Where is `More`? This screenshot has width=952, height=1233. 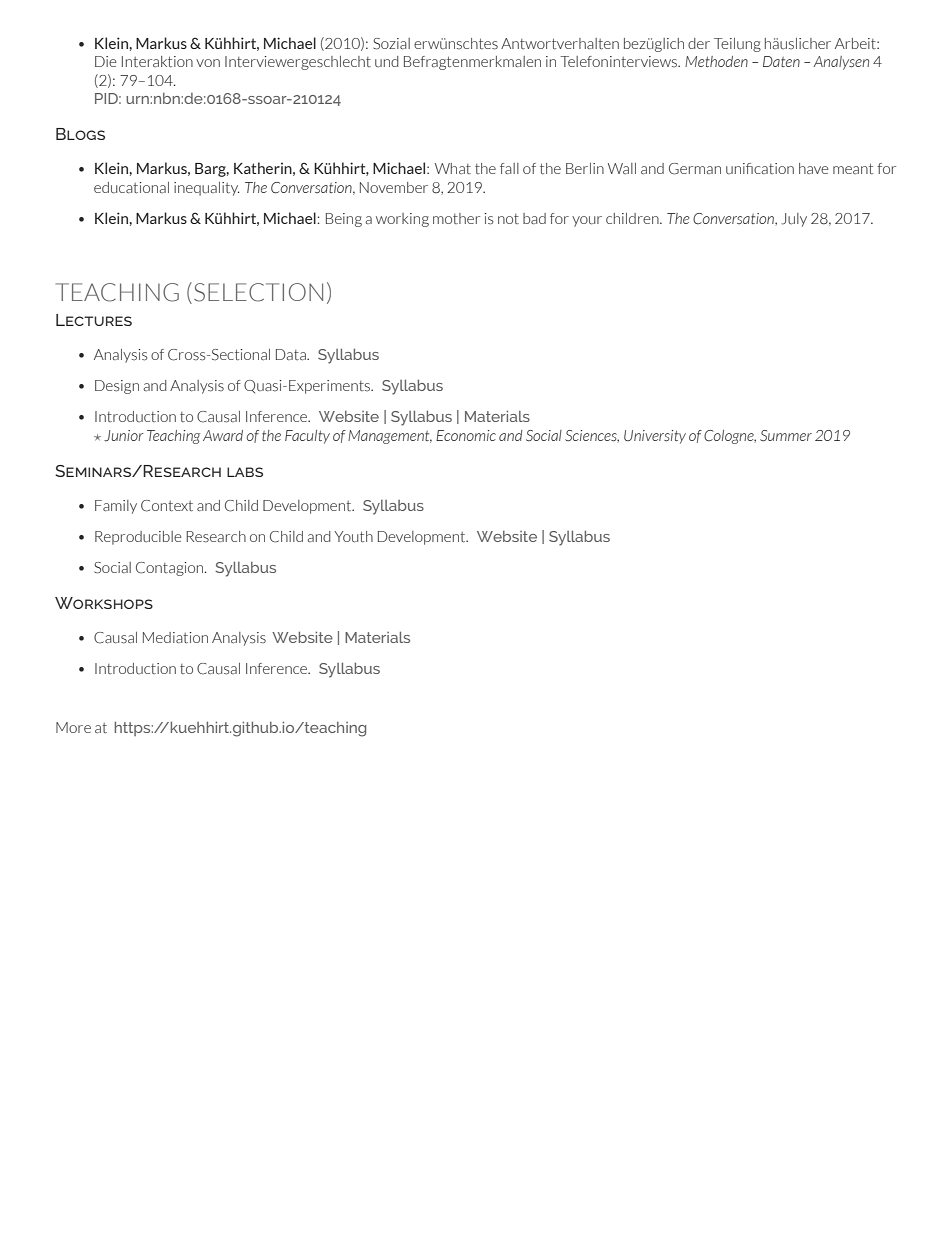
More is located at coordinates (73, 727).
